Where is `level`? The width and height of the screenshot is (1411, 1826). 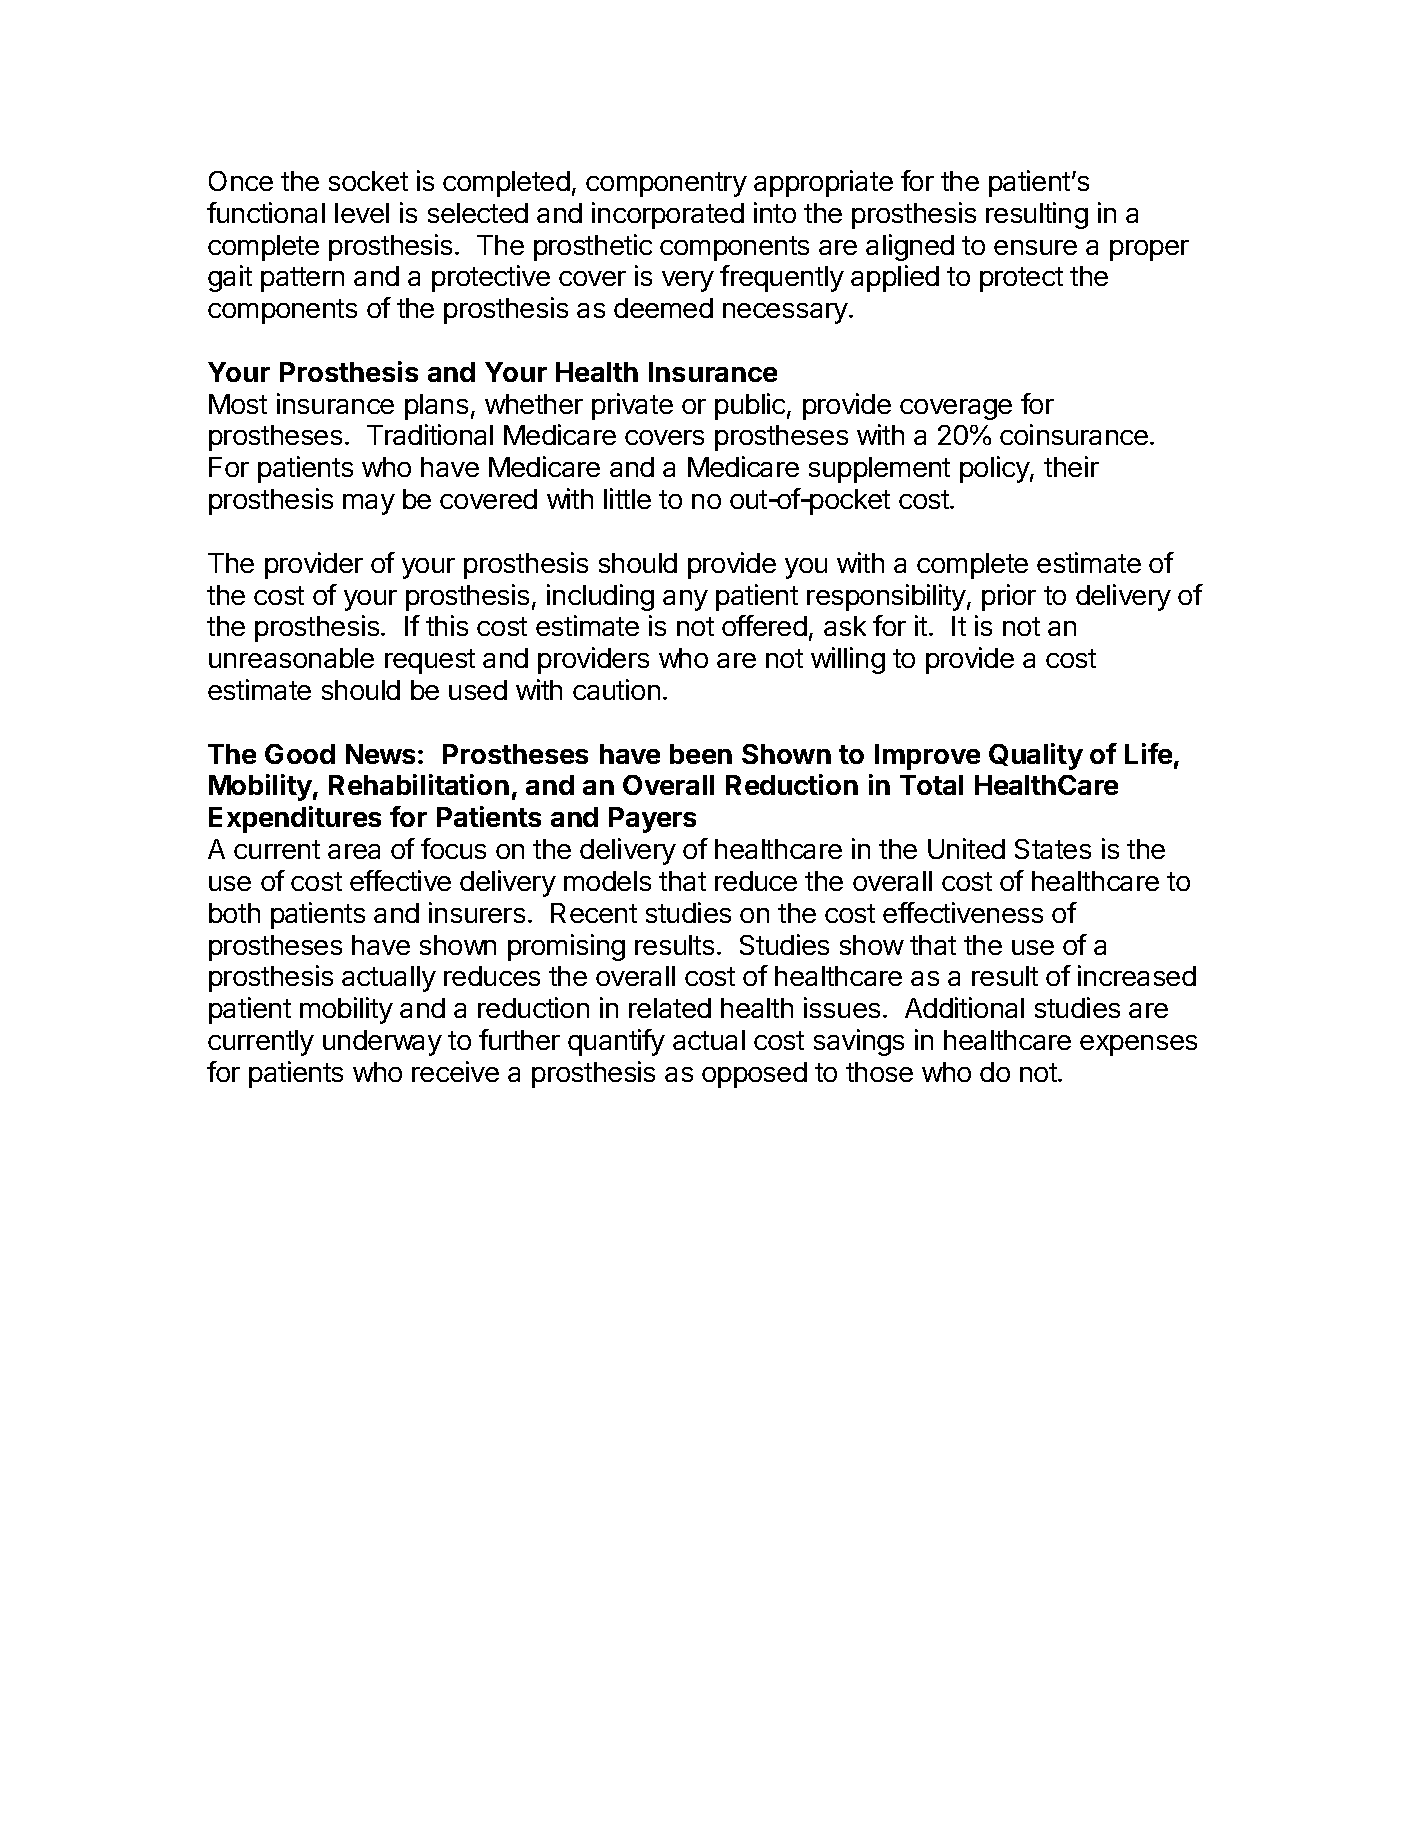 level is located at coordinates (362, 213).
